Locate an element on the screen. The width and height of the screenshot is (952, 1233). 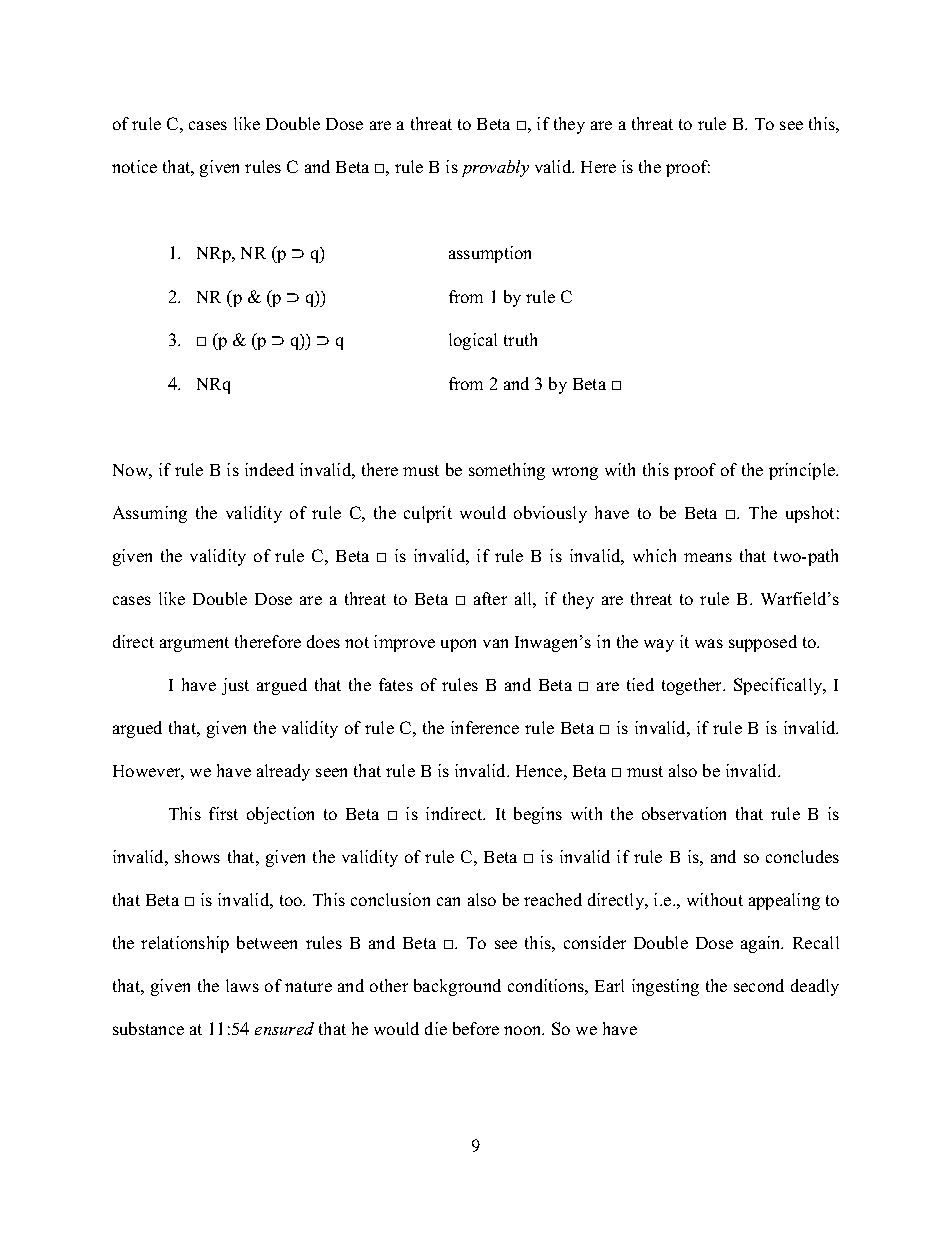
notice is located at coordinates (134, 166).
